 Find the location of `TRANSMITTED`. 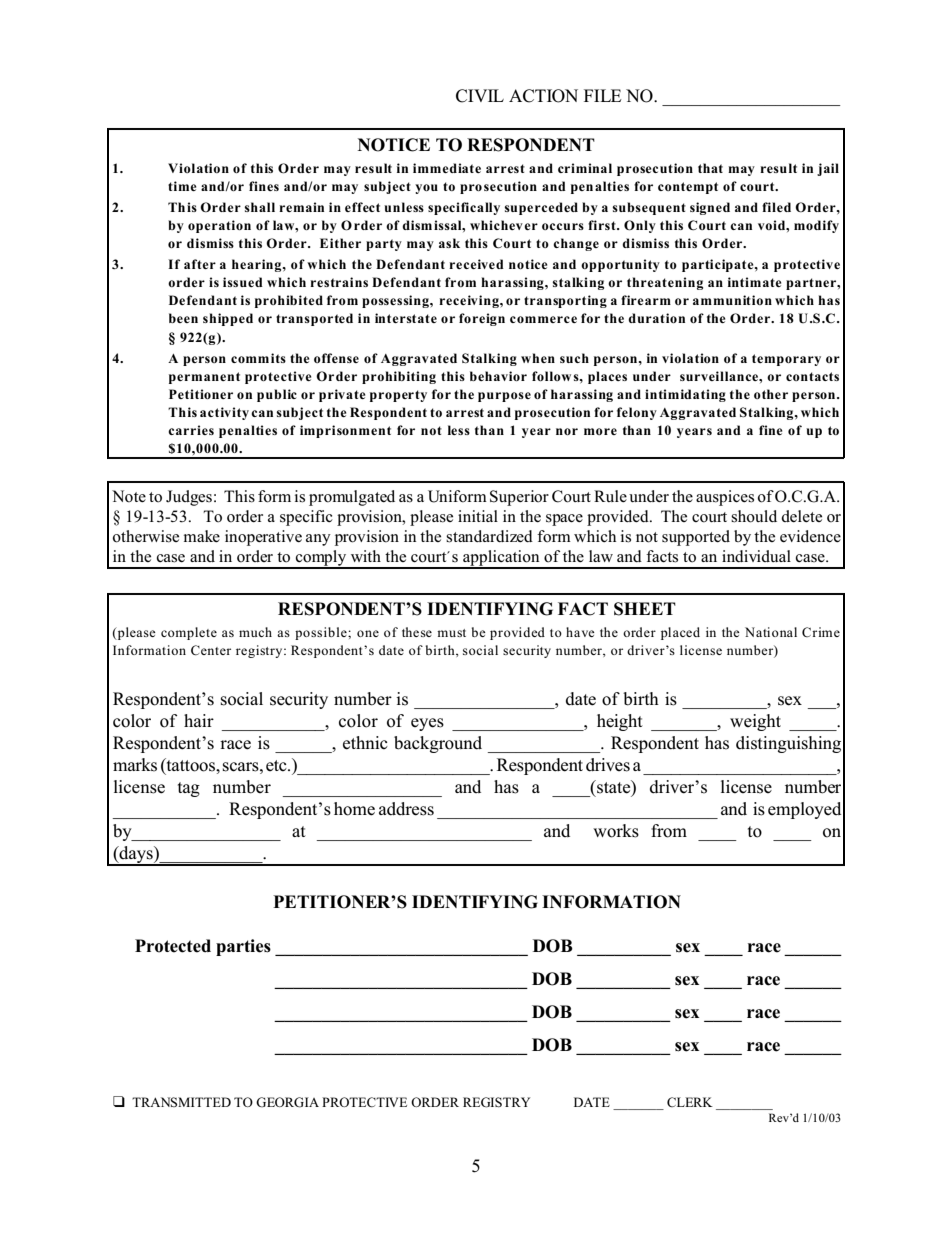

TRANSMITTED is located at coordinates (181, 1102).
